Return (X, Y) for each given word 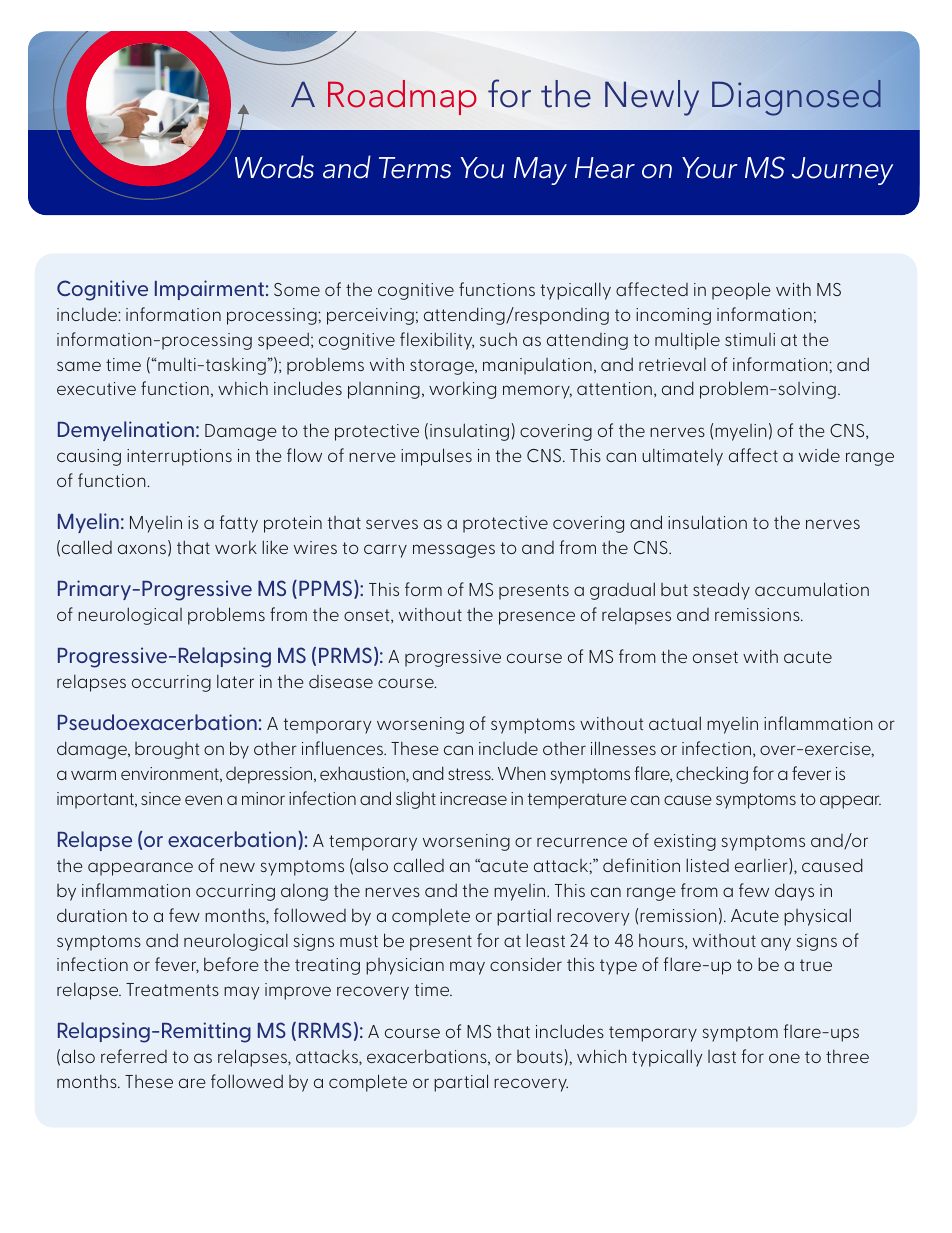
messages (454, 551)
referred (134, 1056)
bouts (540, 1056)
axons (142, 549)
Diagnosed (796, 98)
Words (274, 167)
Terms (415, 168)
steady (721, 591)
